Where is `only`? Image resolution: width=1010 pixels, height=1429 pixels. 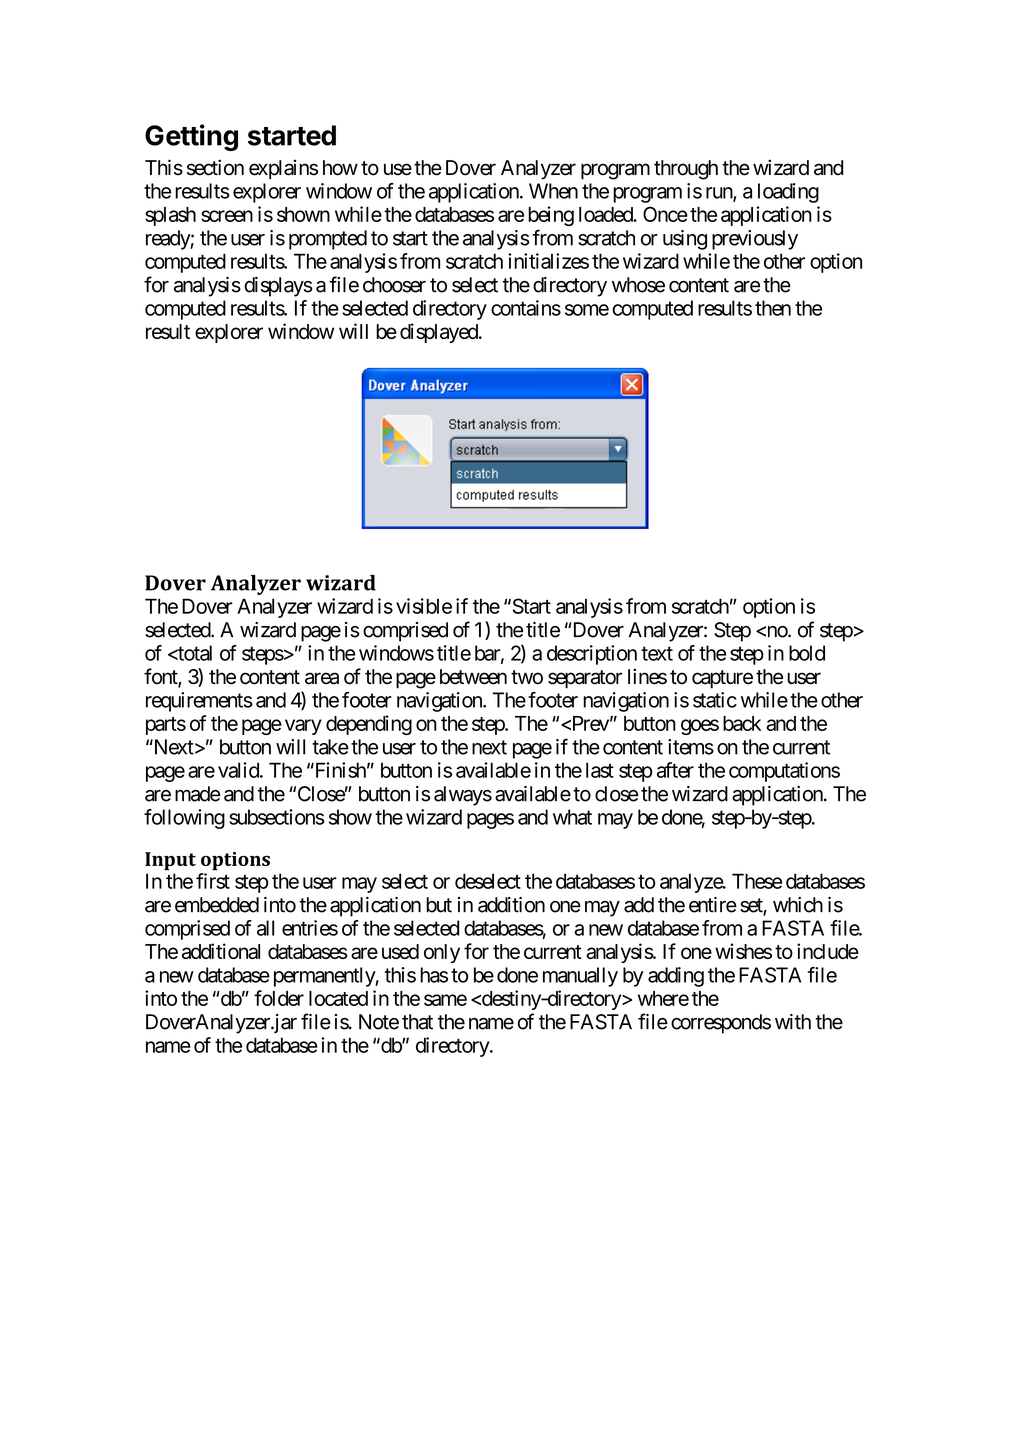
only is located at coordinates (442, 953).
